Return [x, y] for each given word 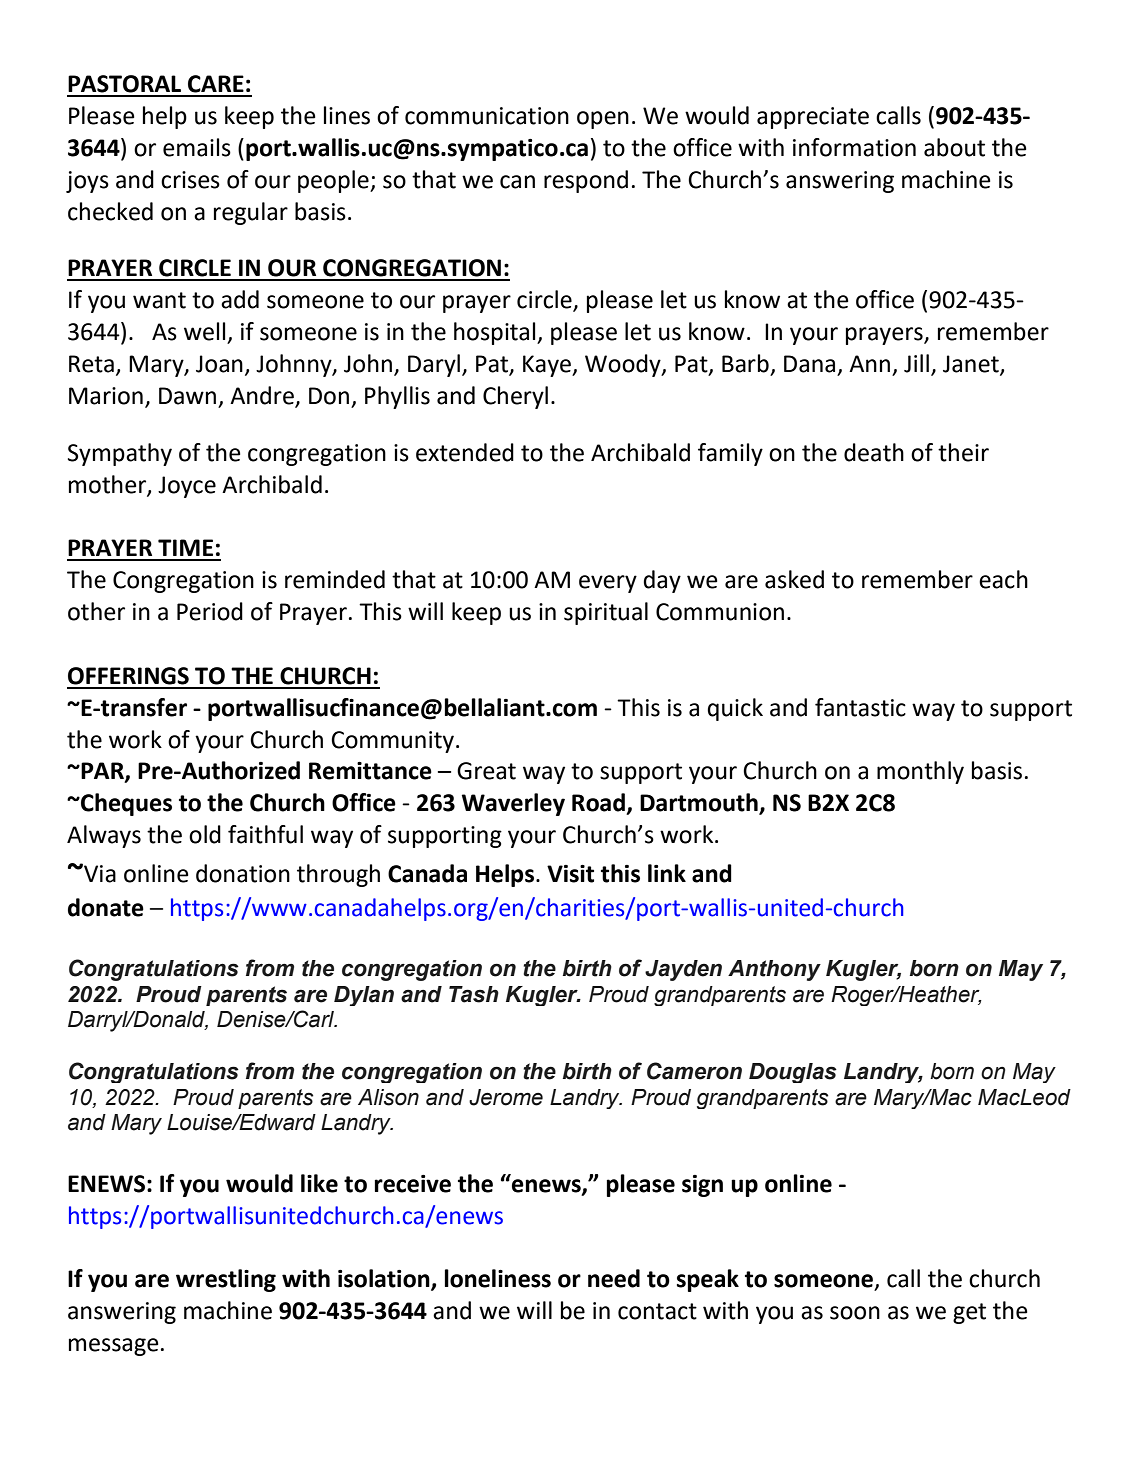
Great [486, 771]
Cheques [125, 804]
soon [855, 1313]
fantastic [860, 707]
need [614, 1278]
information [854, 147]
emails [197, 147]
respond [586, 181]
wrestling [226, 1280]
